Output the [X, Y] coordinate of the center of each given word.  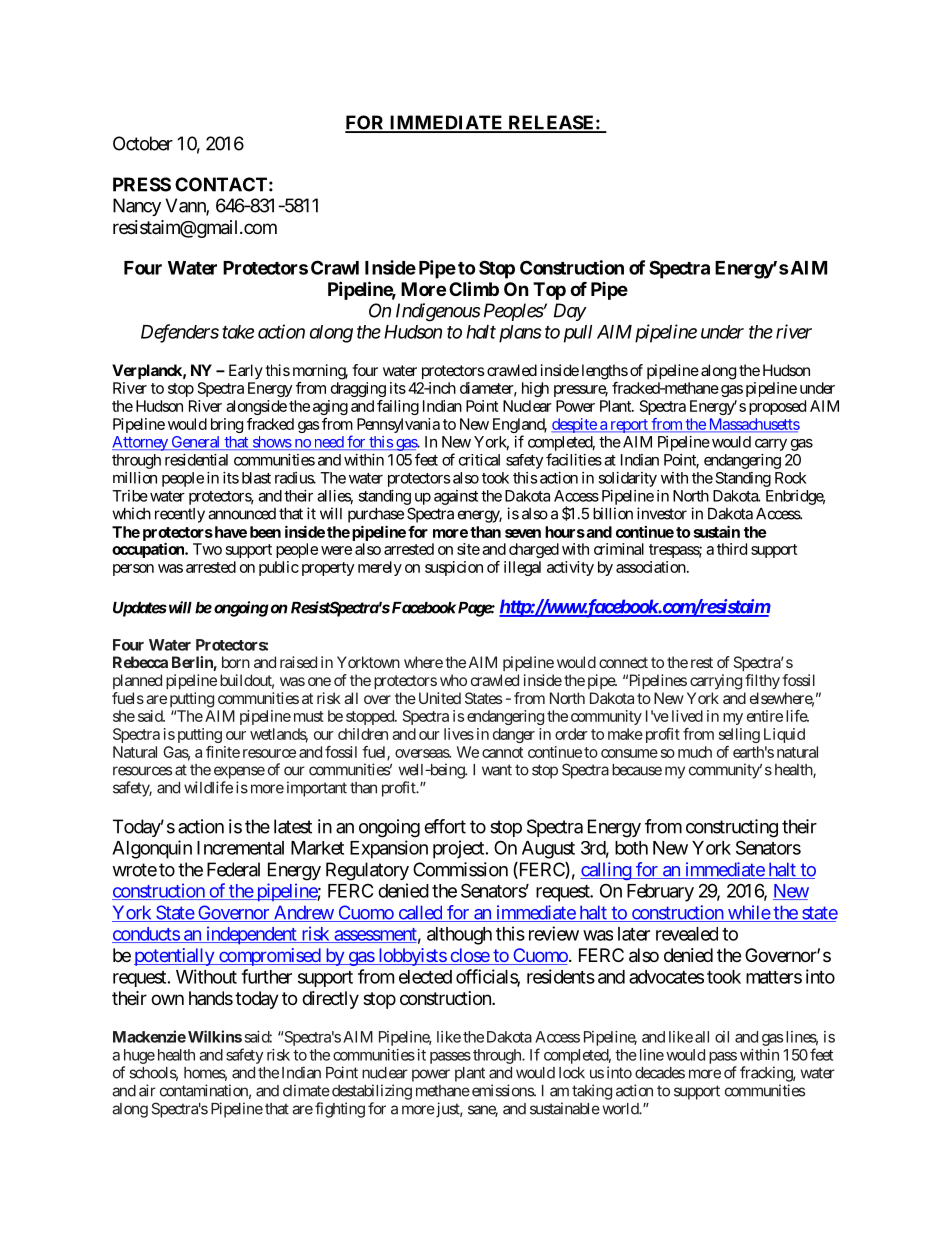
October [143, 143]
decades [660, 1073]
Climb [474, 288]
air [147, 1090]
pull [578, 334]
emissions [502, 1090]
